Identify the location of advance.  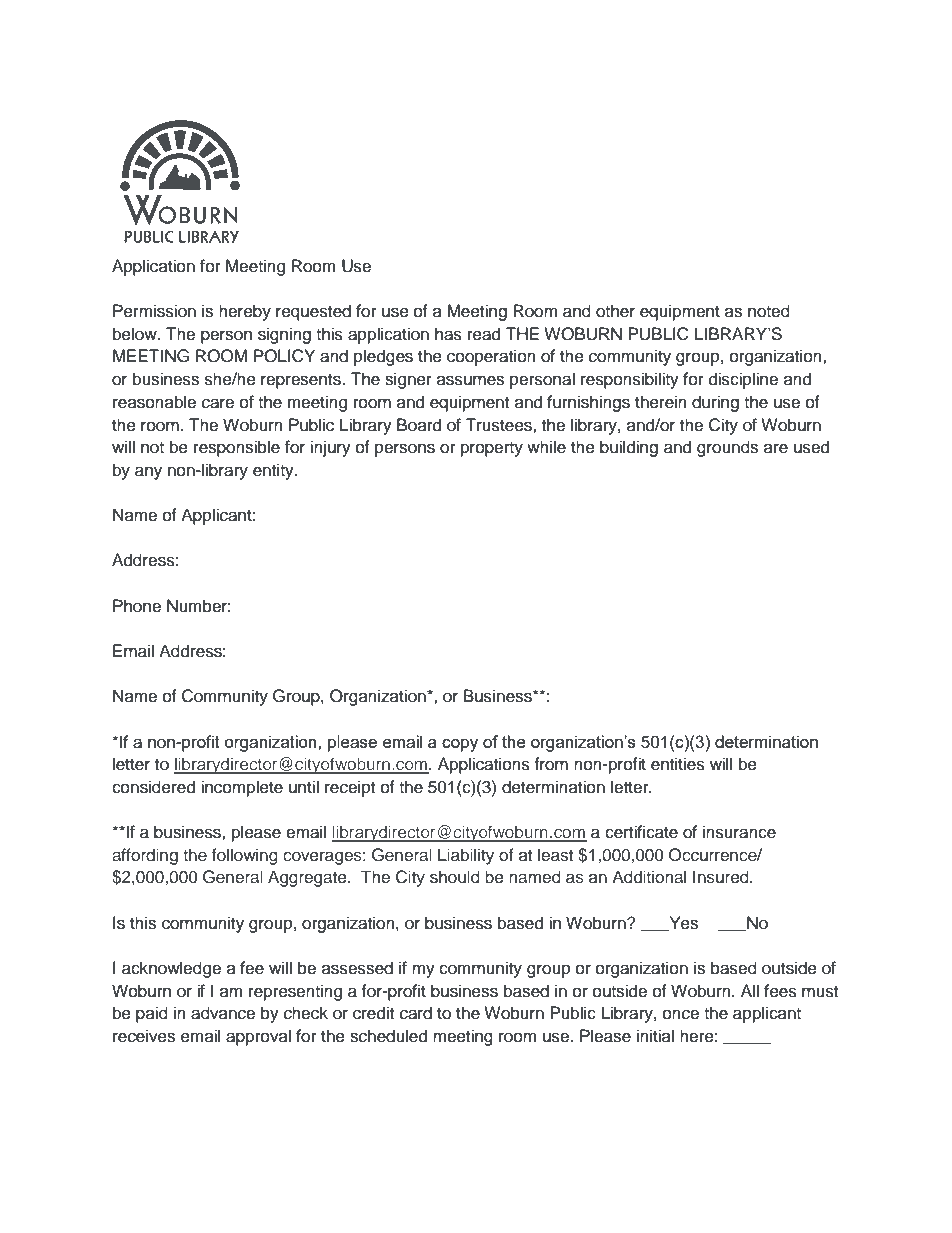
(223, 1013).
